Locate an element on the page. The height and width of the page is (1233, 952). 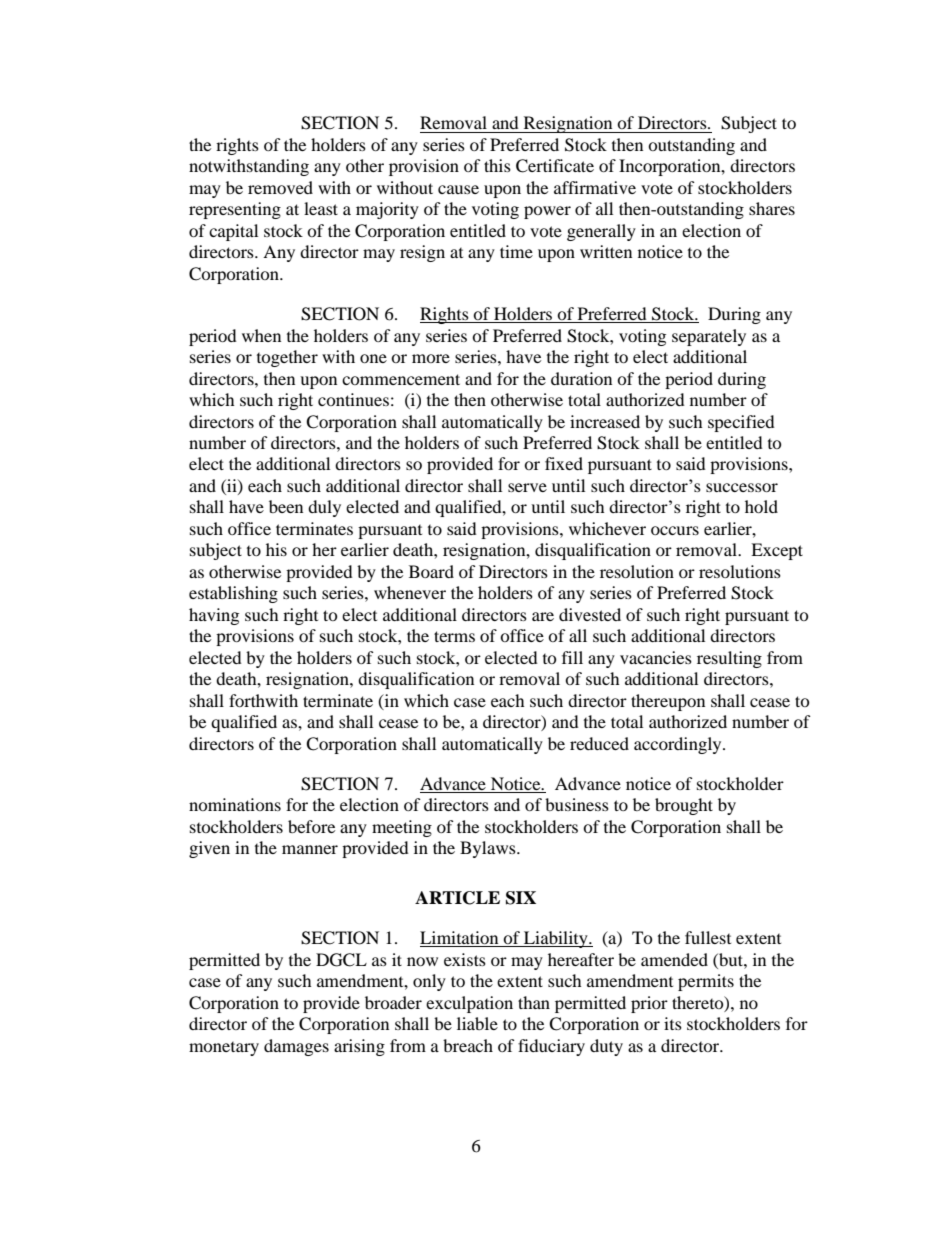
liable is located at coordinates (477, 1023).
